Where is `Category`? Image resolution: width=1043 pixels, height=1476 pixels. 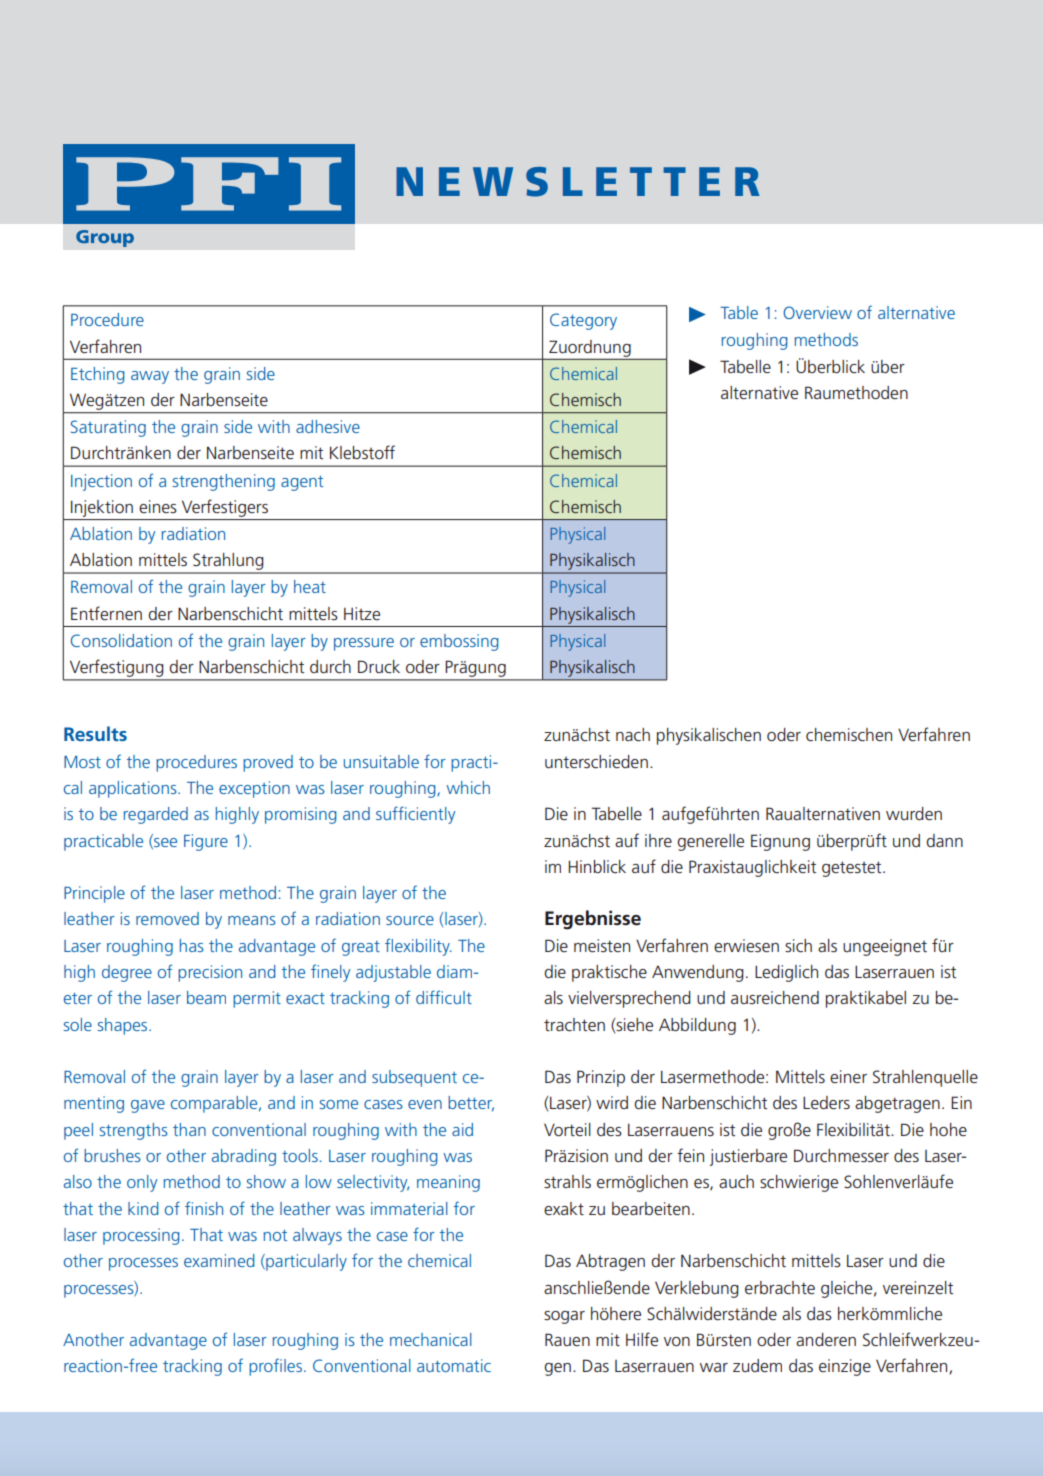 Category is located at coordinates (583, 321).
